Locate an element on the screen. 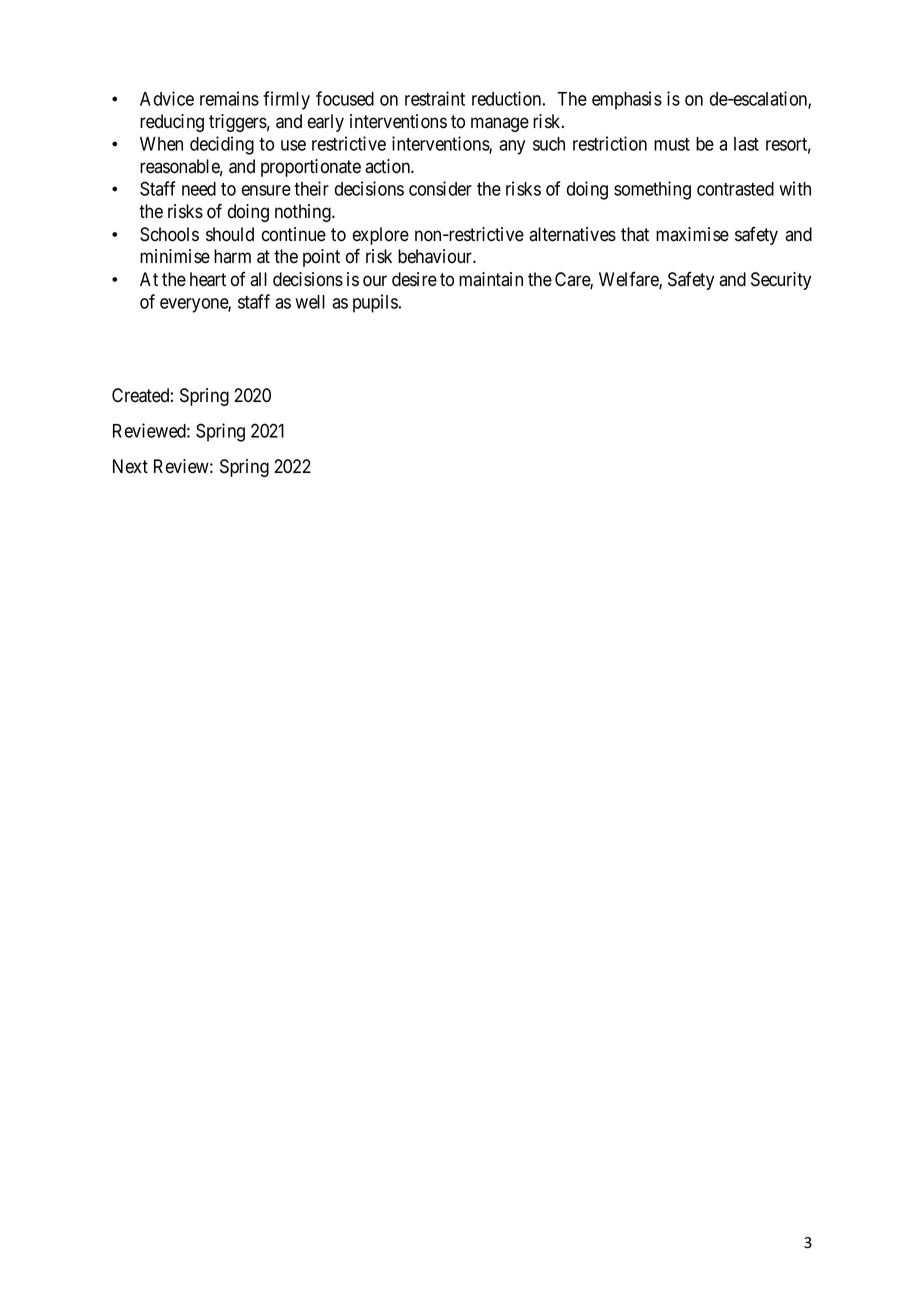  Security is located at coordinates (781, 281).
